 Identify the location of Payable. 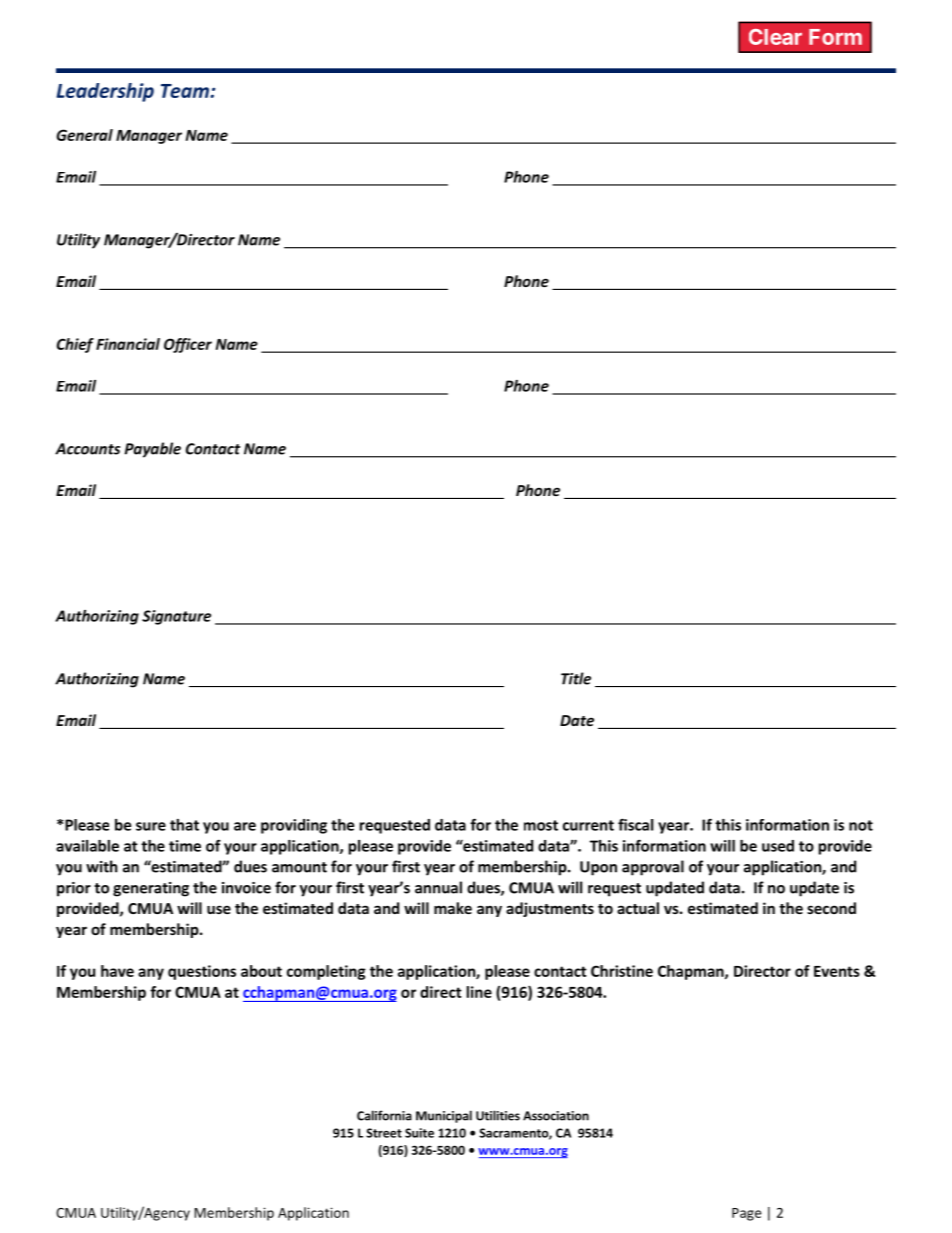
(152, 450).
